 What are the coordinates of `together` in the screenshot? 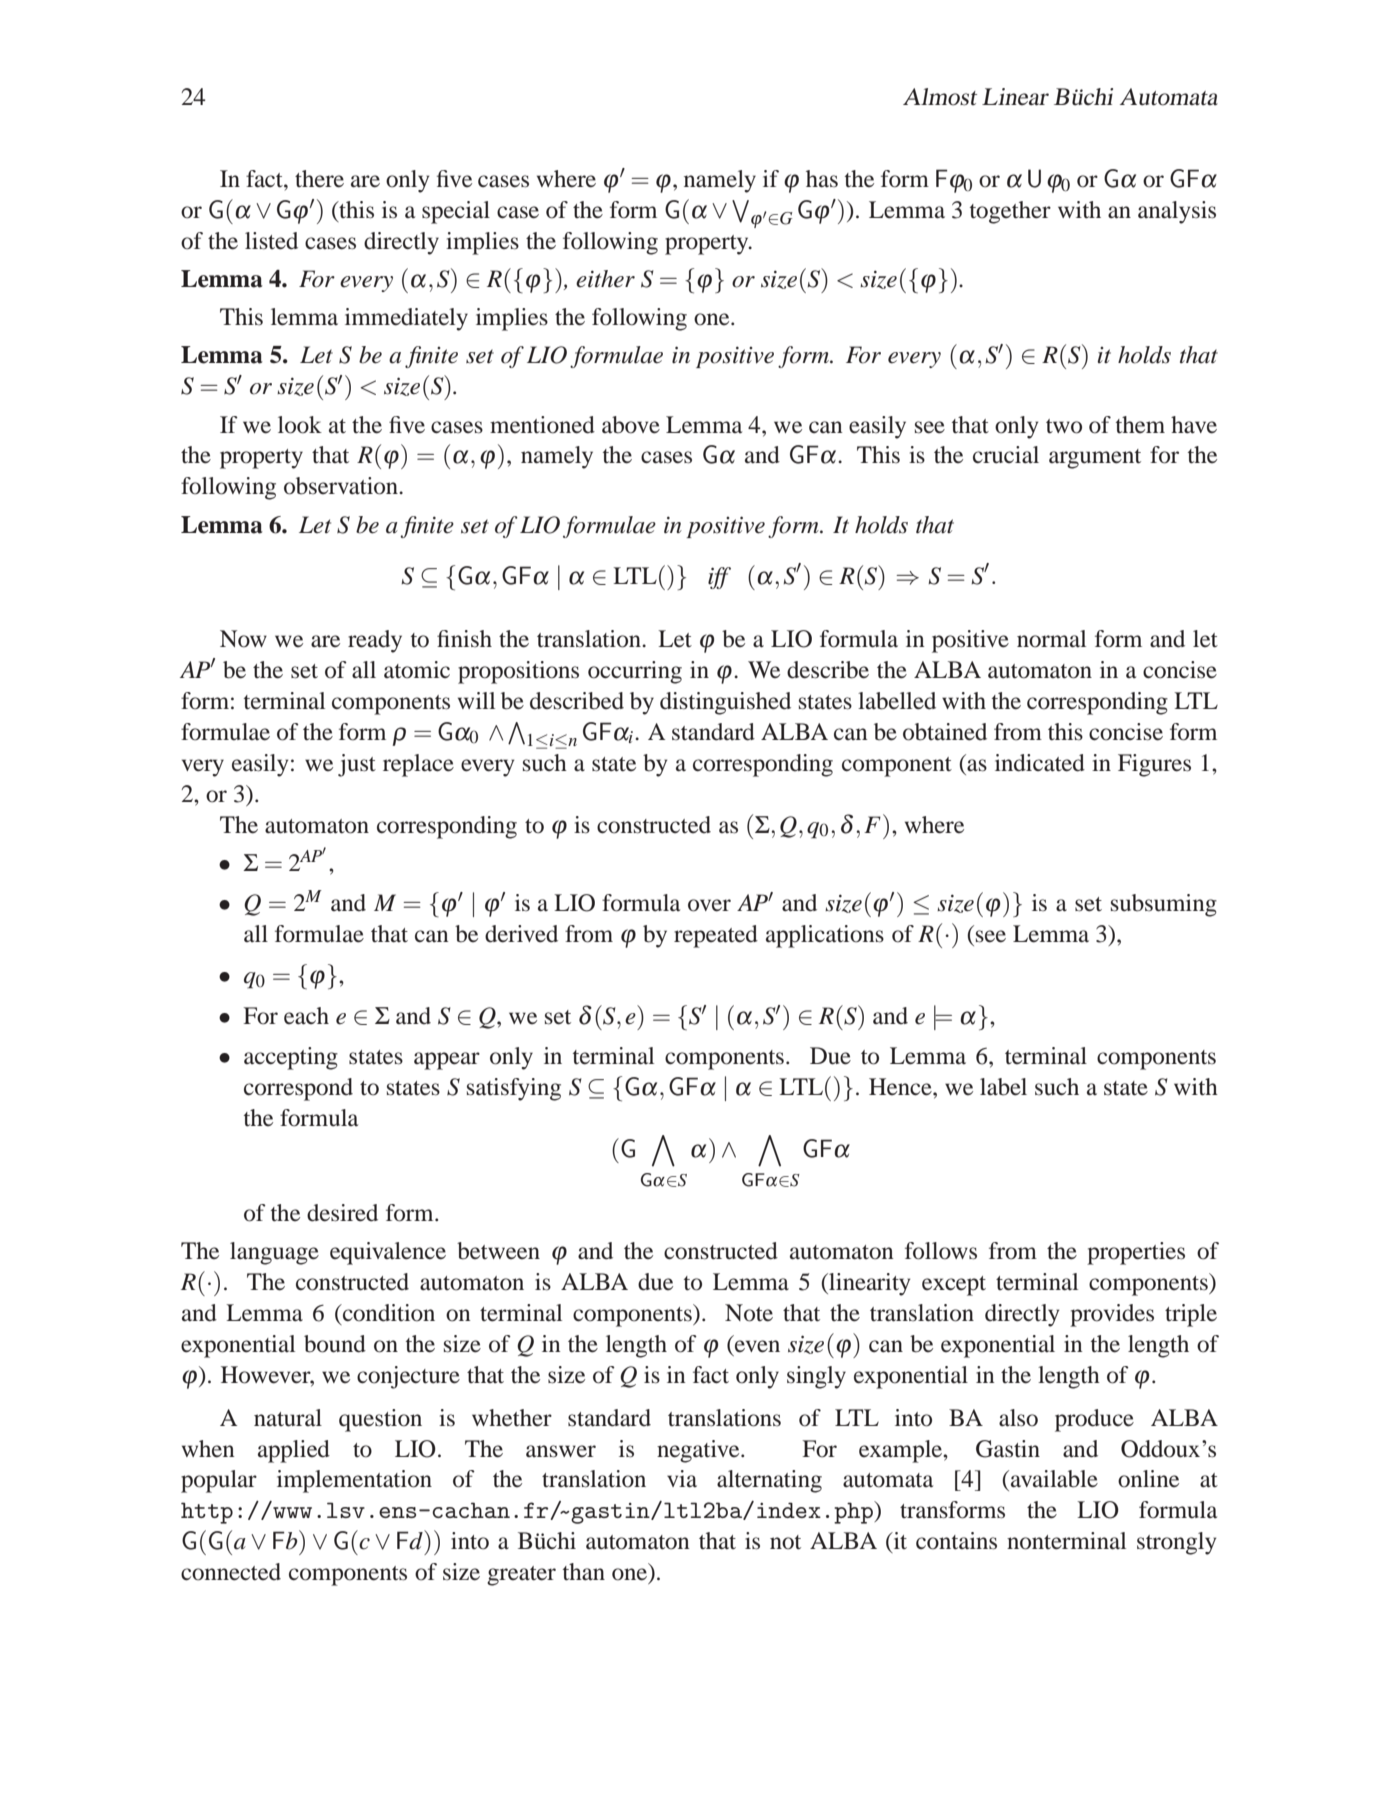 It's located at (1010, 212).
